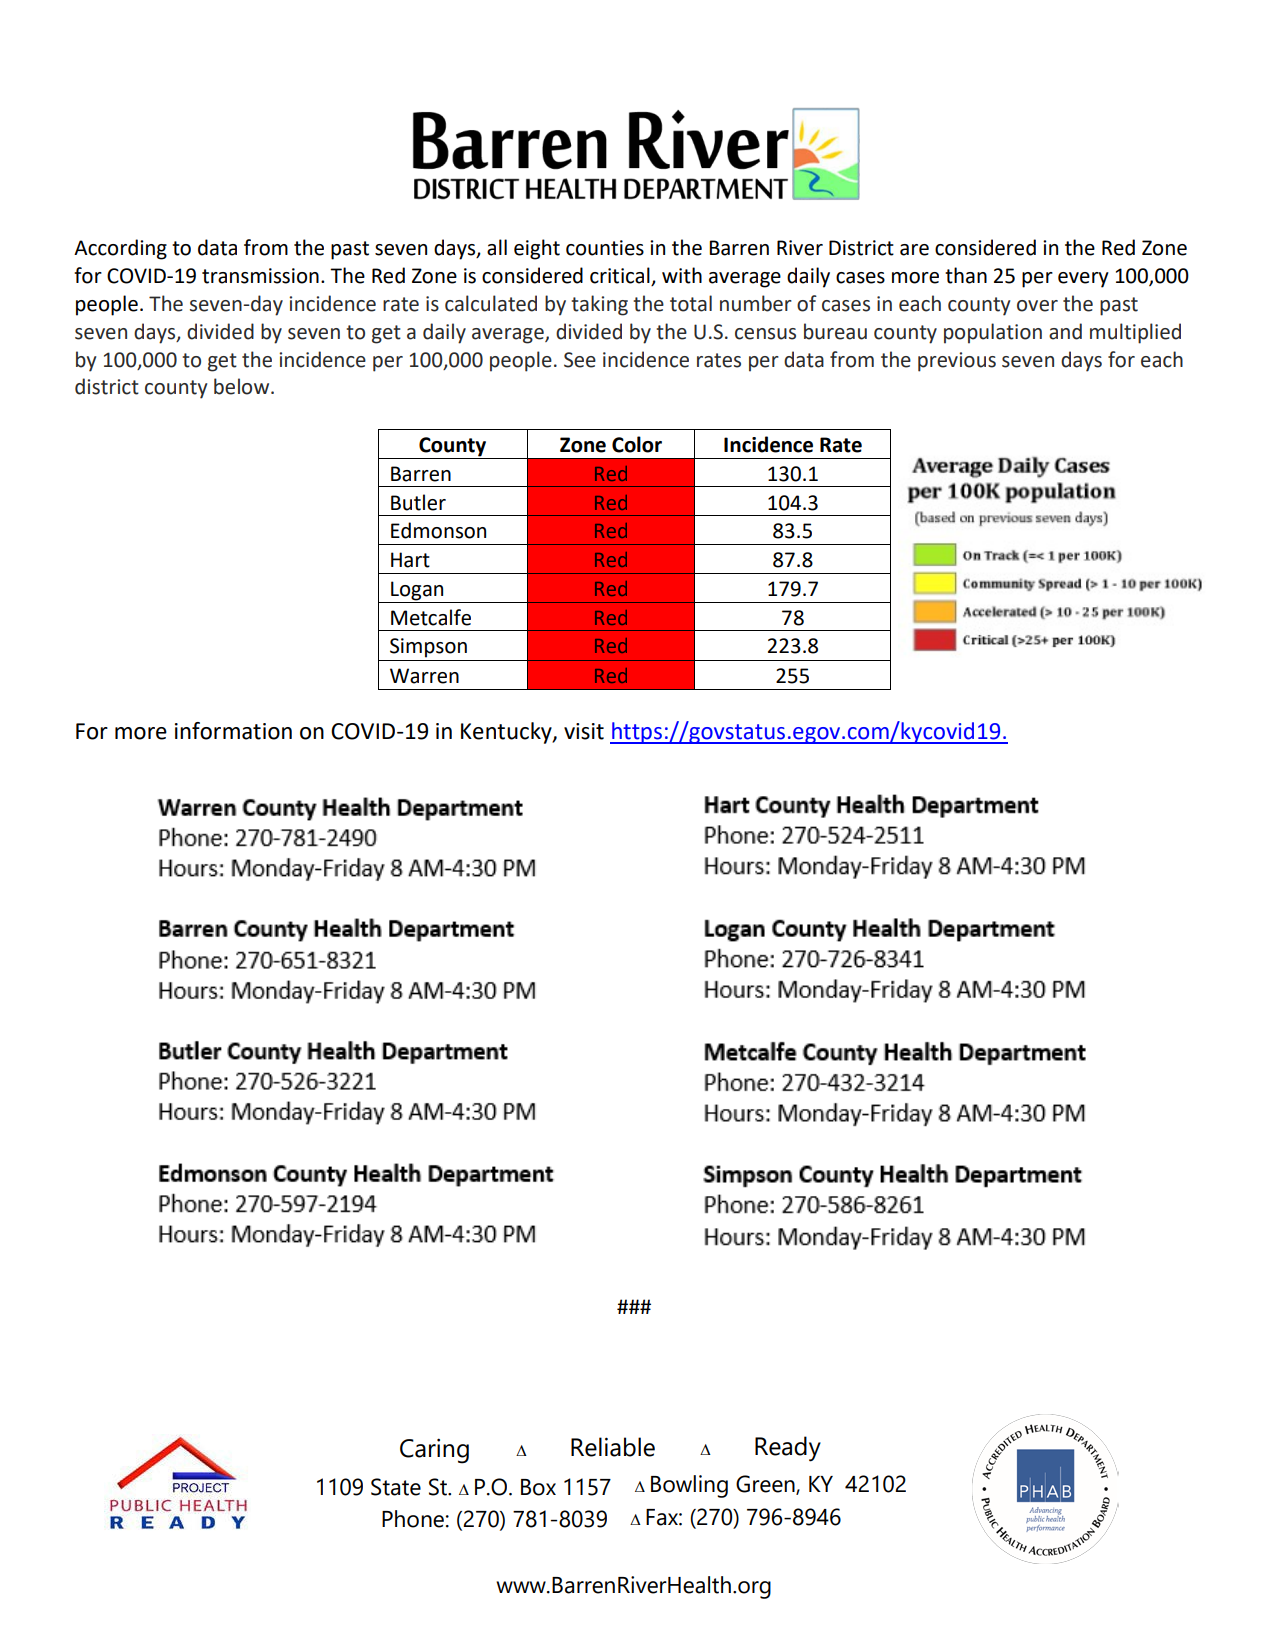  What do you see at coordinates (1037, 306) in the page?
I see `over` at bounding box center [1037, 306].
